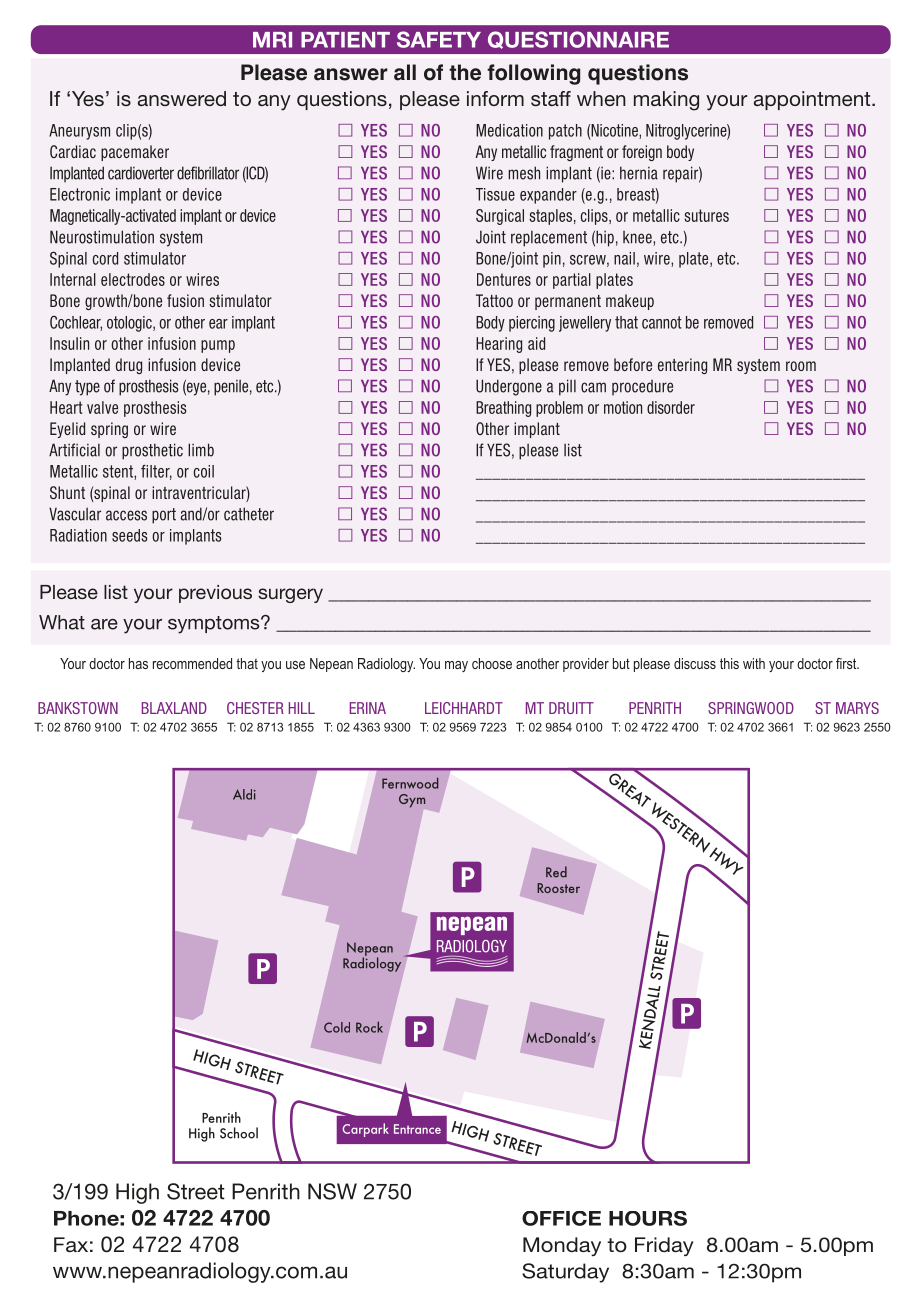 This screenshot has height=1308, width=924. What do you see at coordinates (244, 794) in the screenshot?
I see `Aldi` at bounding box center [244, 794].
